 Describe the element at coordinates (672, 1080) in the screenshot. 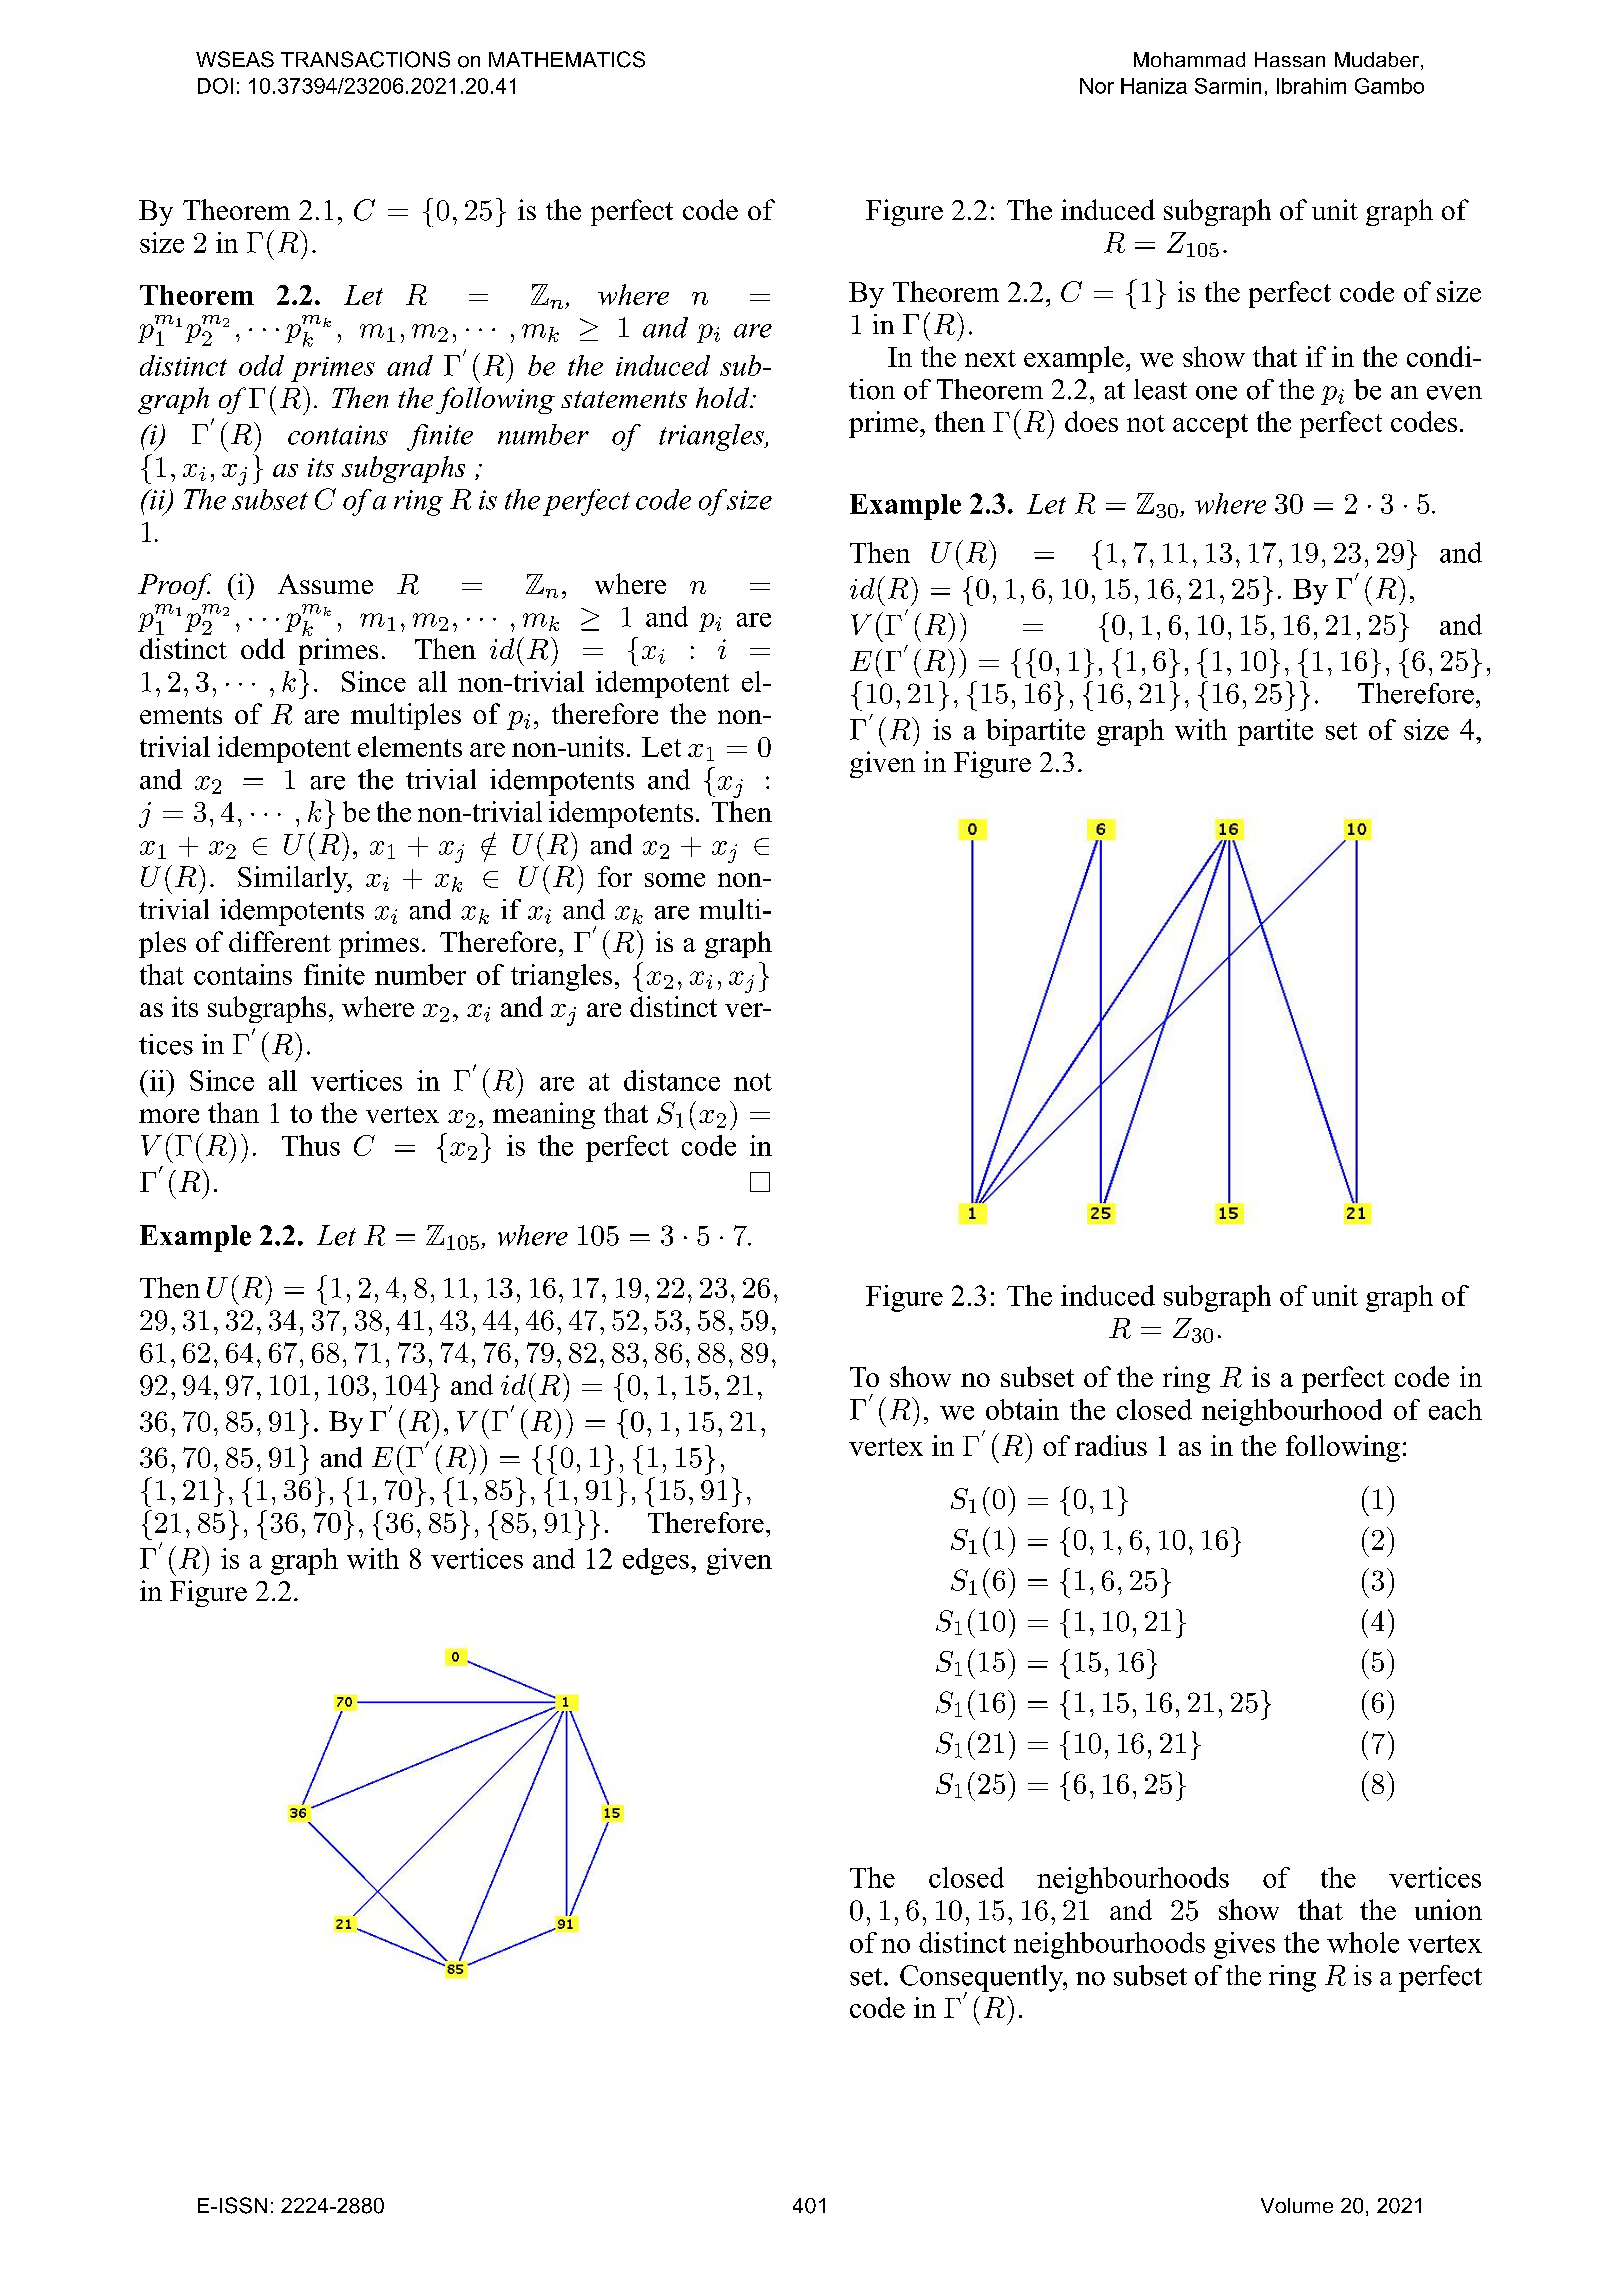

I see `distance` at that location.
